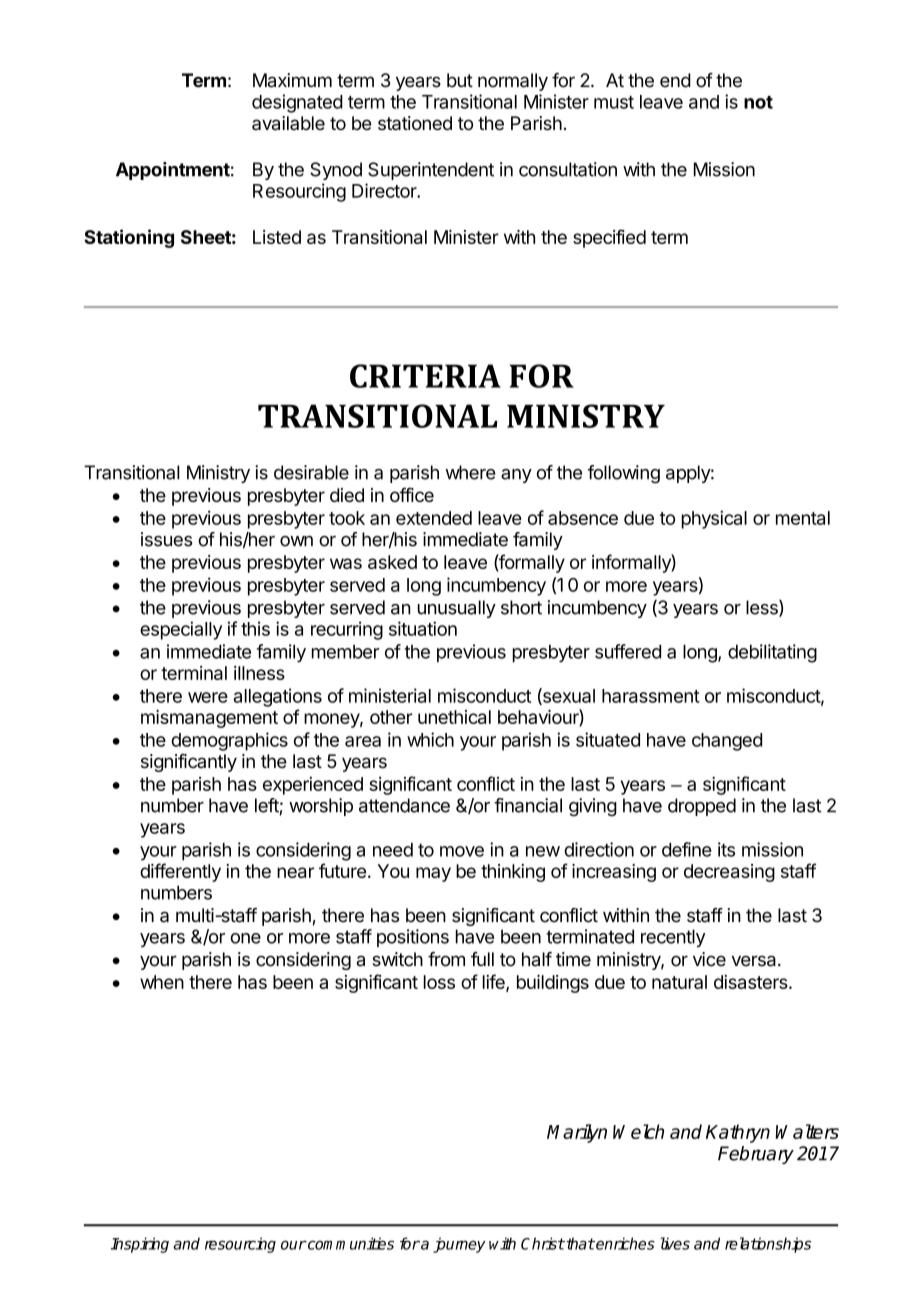 This image has width=924, height=1308. Describe the element at coordinates (180, 872) in the image. I see `differently` at that location.
